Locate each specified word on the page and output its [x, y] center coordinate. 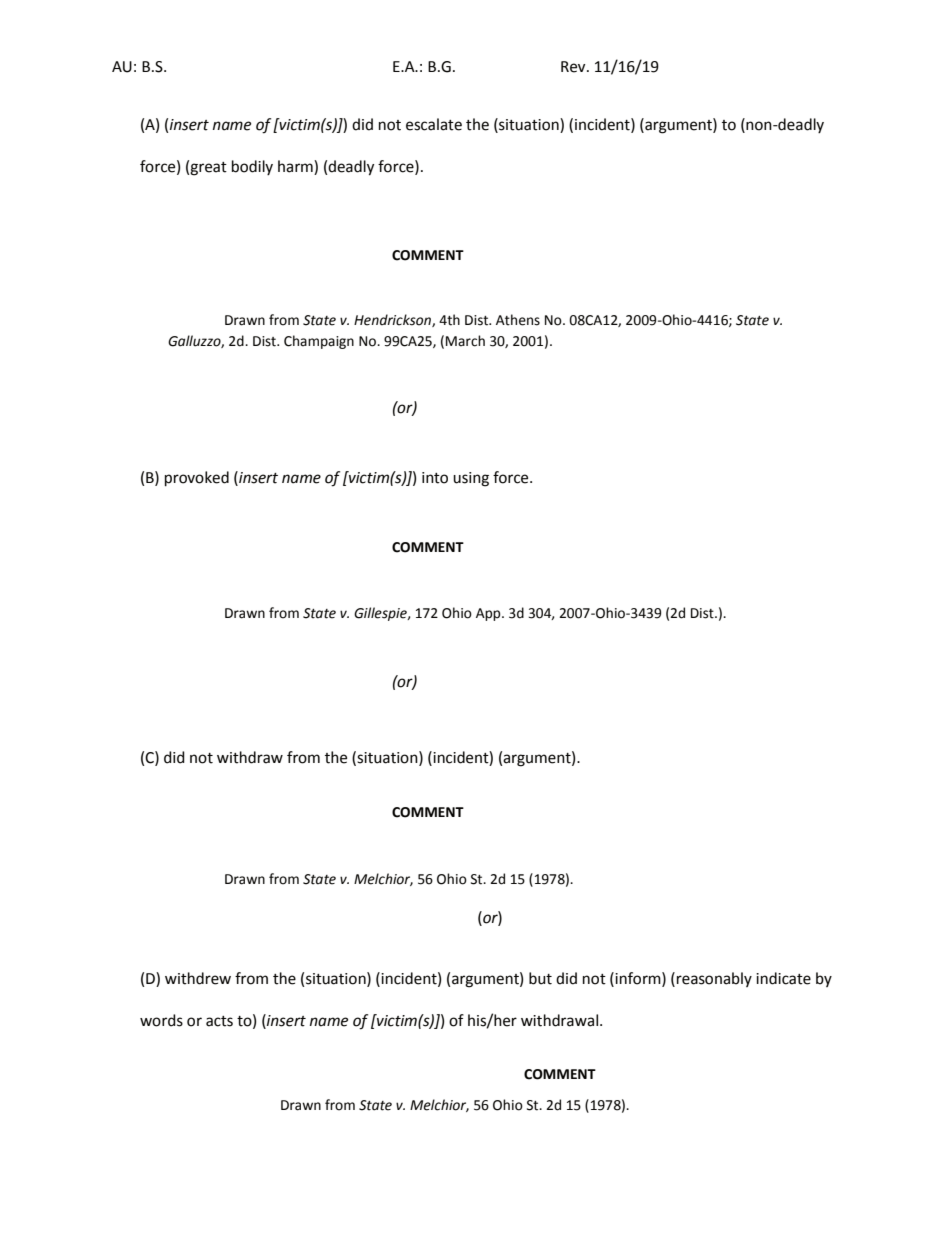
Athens [518, 320]
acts [219, 1021]
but [540, 978]
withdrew [198, 978]
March [465, 341]
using [471, 479]
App [489, 614]
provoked [197, 479]
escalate [434, 124]
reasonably [714, 979]
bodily [252, 167]
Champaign [319, 342]
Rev [574, 67]
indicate [783, 978]
